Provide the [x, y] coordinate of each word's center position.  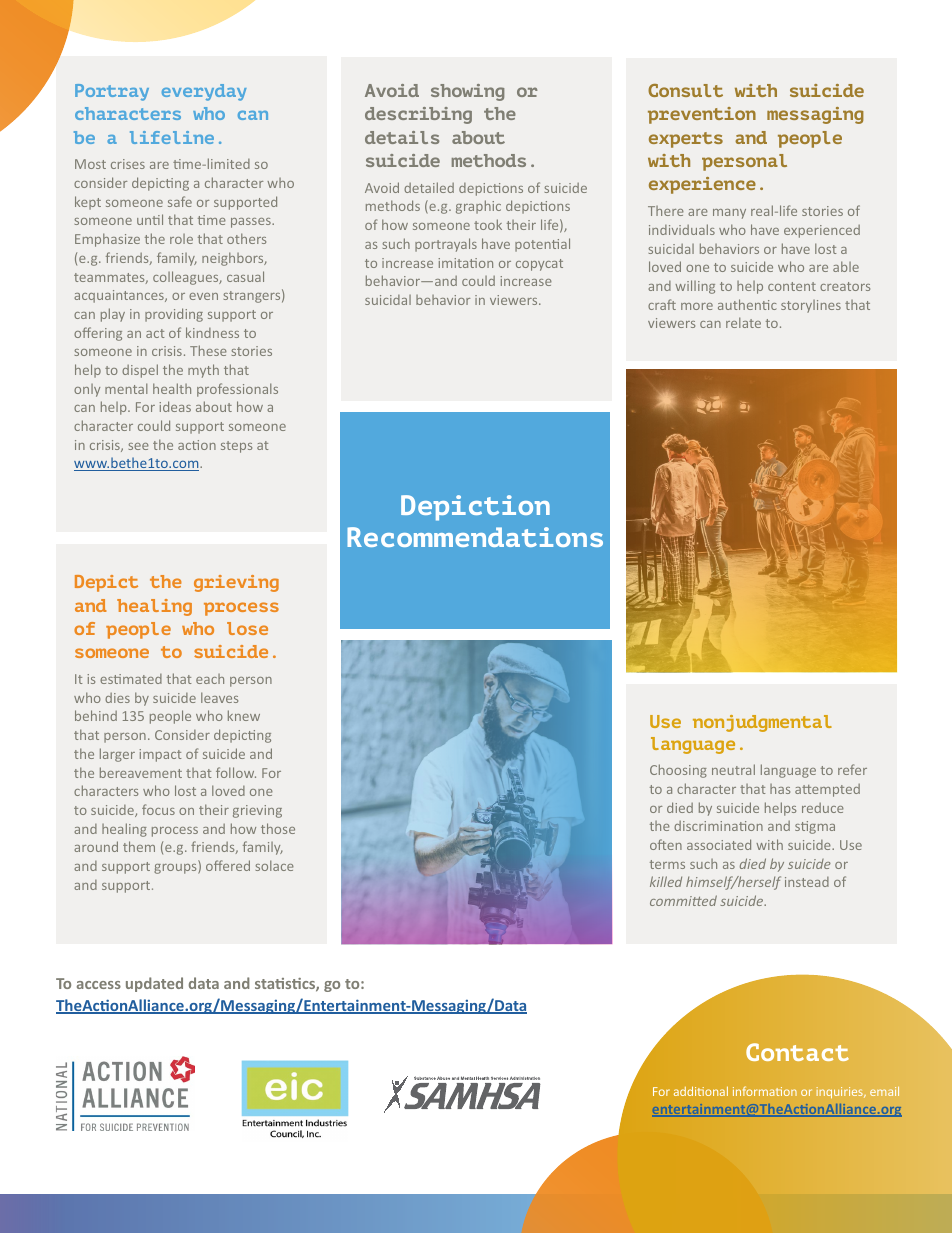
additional [701, 1091]
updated [154, 984]
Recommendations [475, 537]
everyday [204, 92]
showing [467, 92]
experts [686, 140]
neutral [733, 769]
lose [247, 628]
